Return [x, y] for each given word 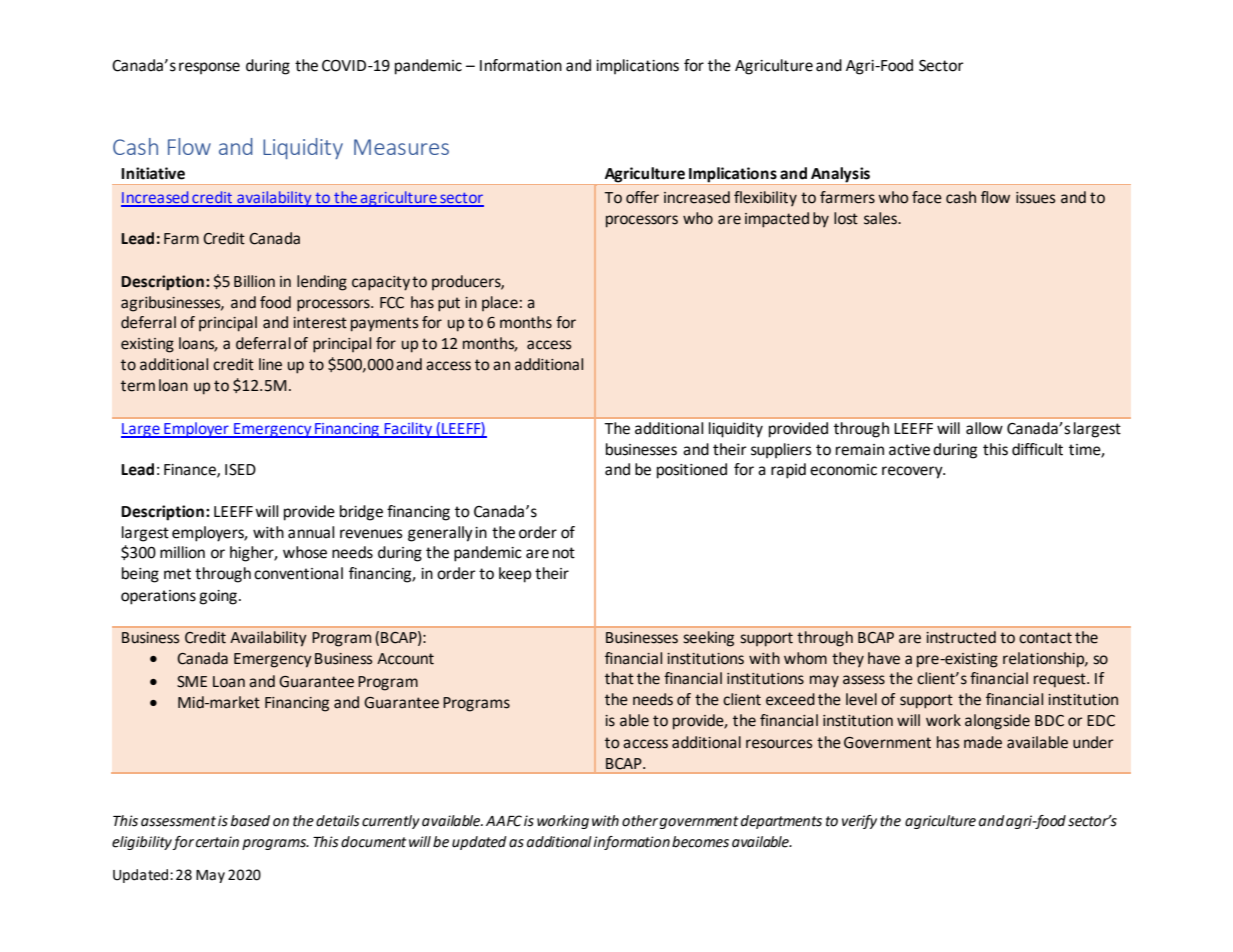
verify [859, 822]
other [640, 821]
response [209, 68]
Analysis [840, 176]
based [250, 821]
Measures [401, 147]
